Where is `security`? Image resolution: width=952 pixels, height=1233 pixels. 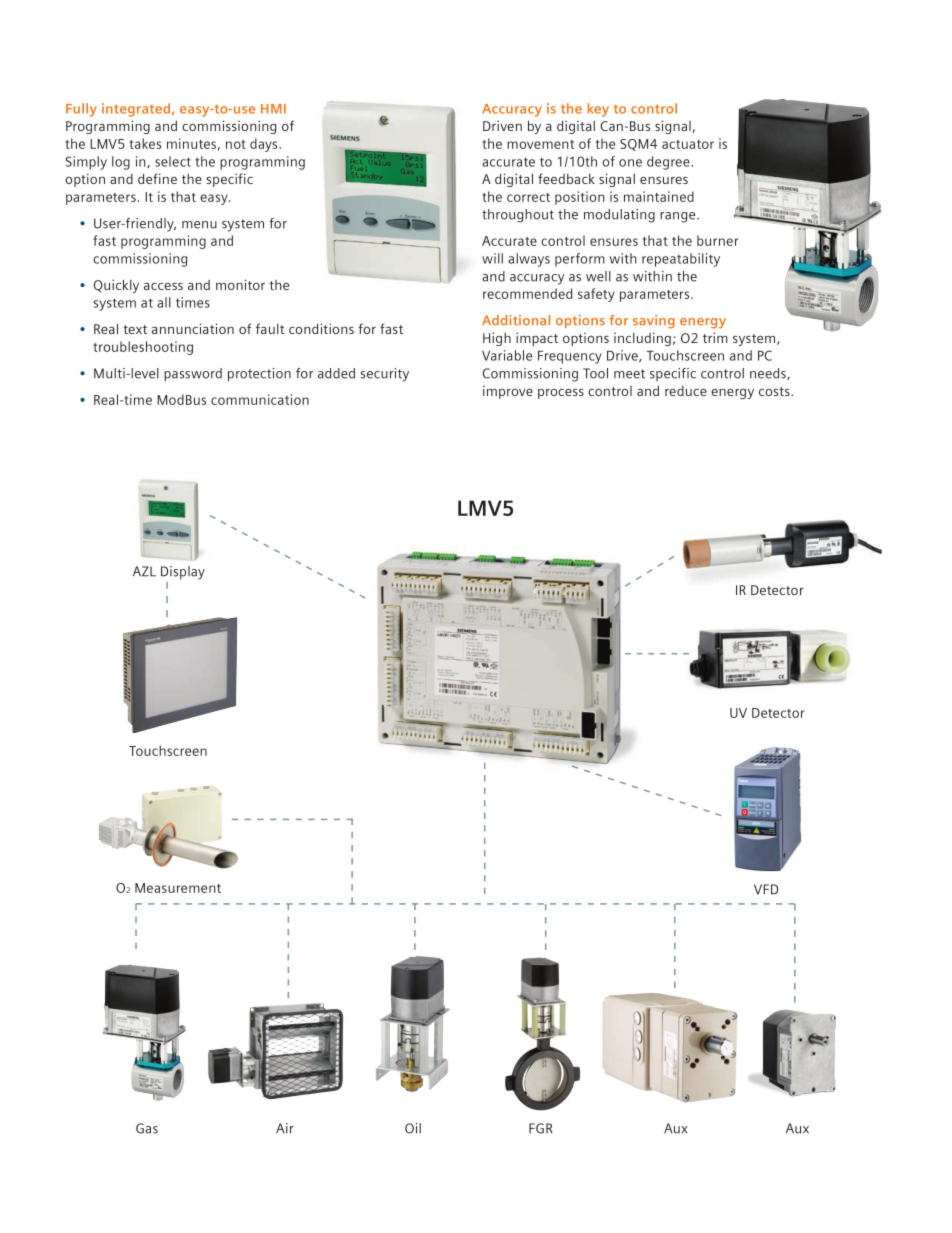 security is located at coordinates (385, 375).
